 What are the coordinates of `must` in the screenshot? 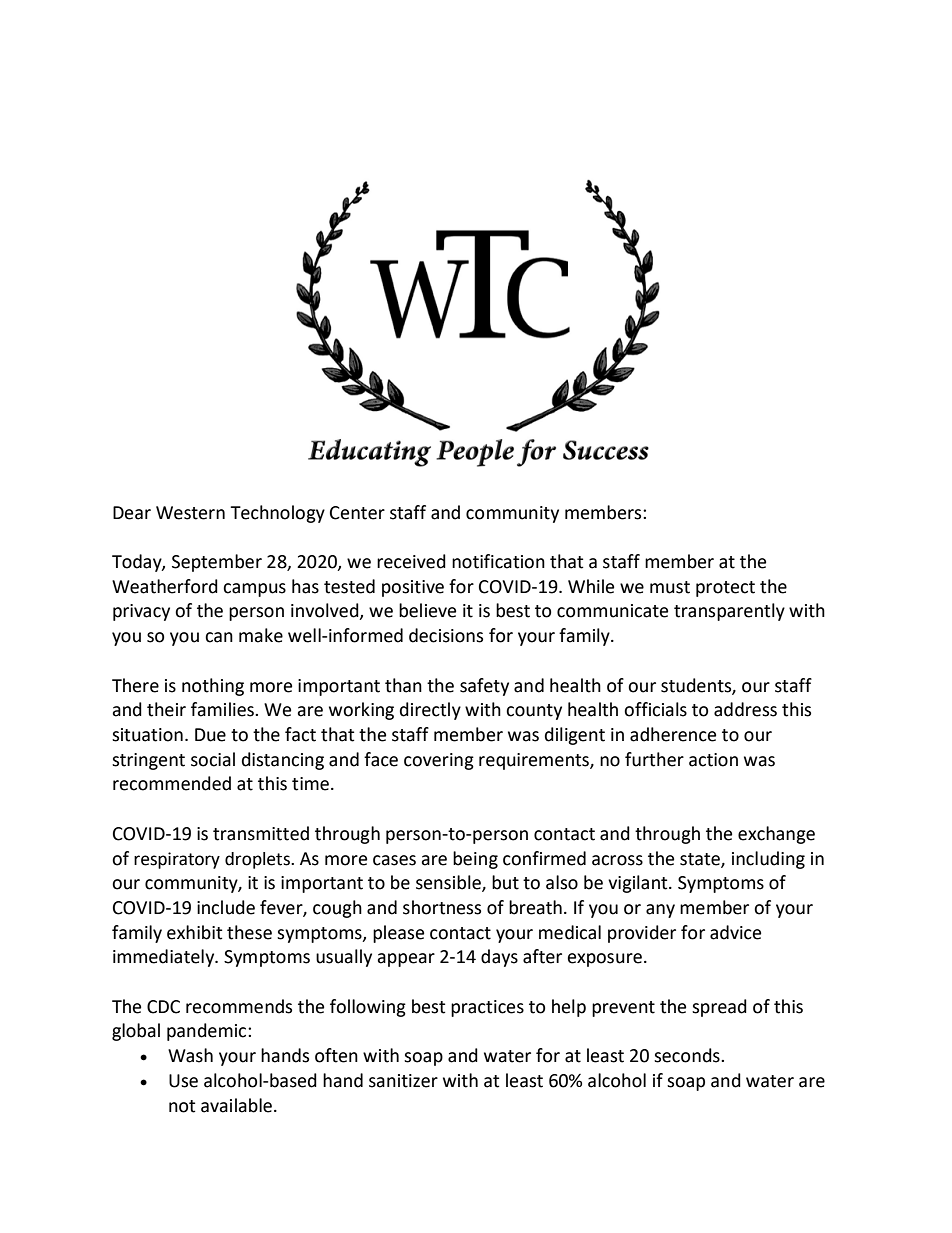 It's located at (670, 587).
